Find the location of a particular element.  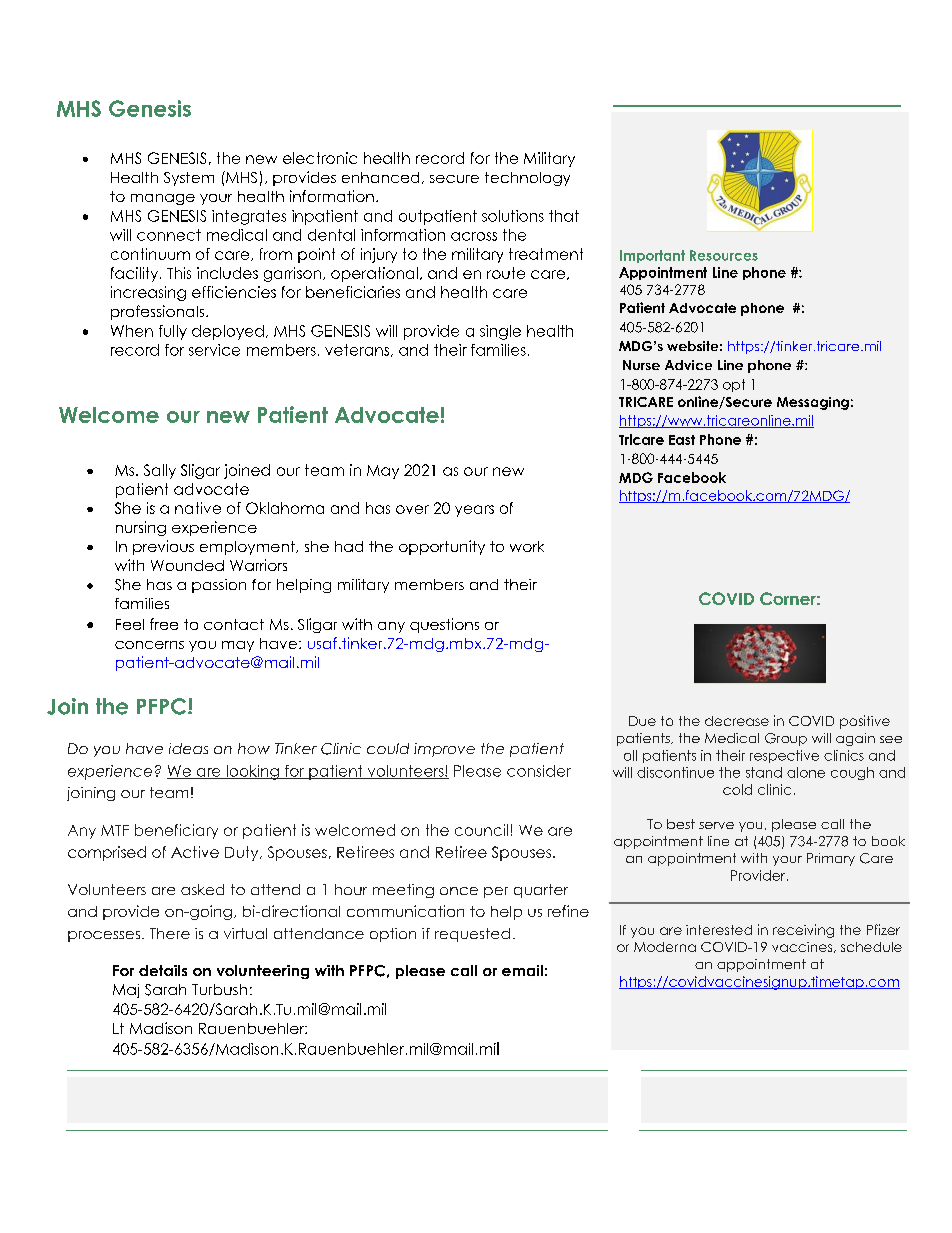

System is located at coordinates (189, 179).
